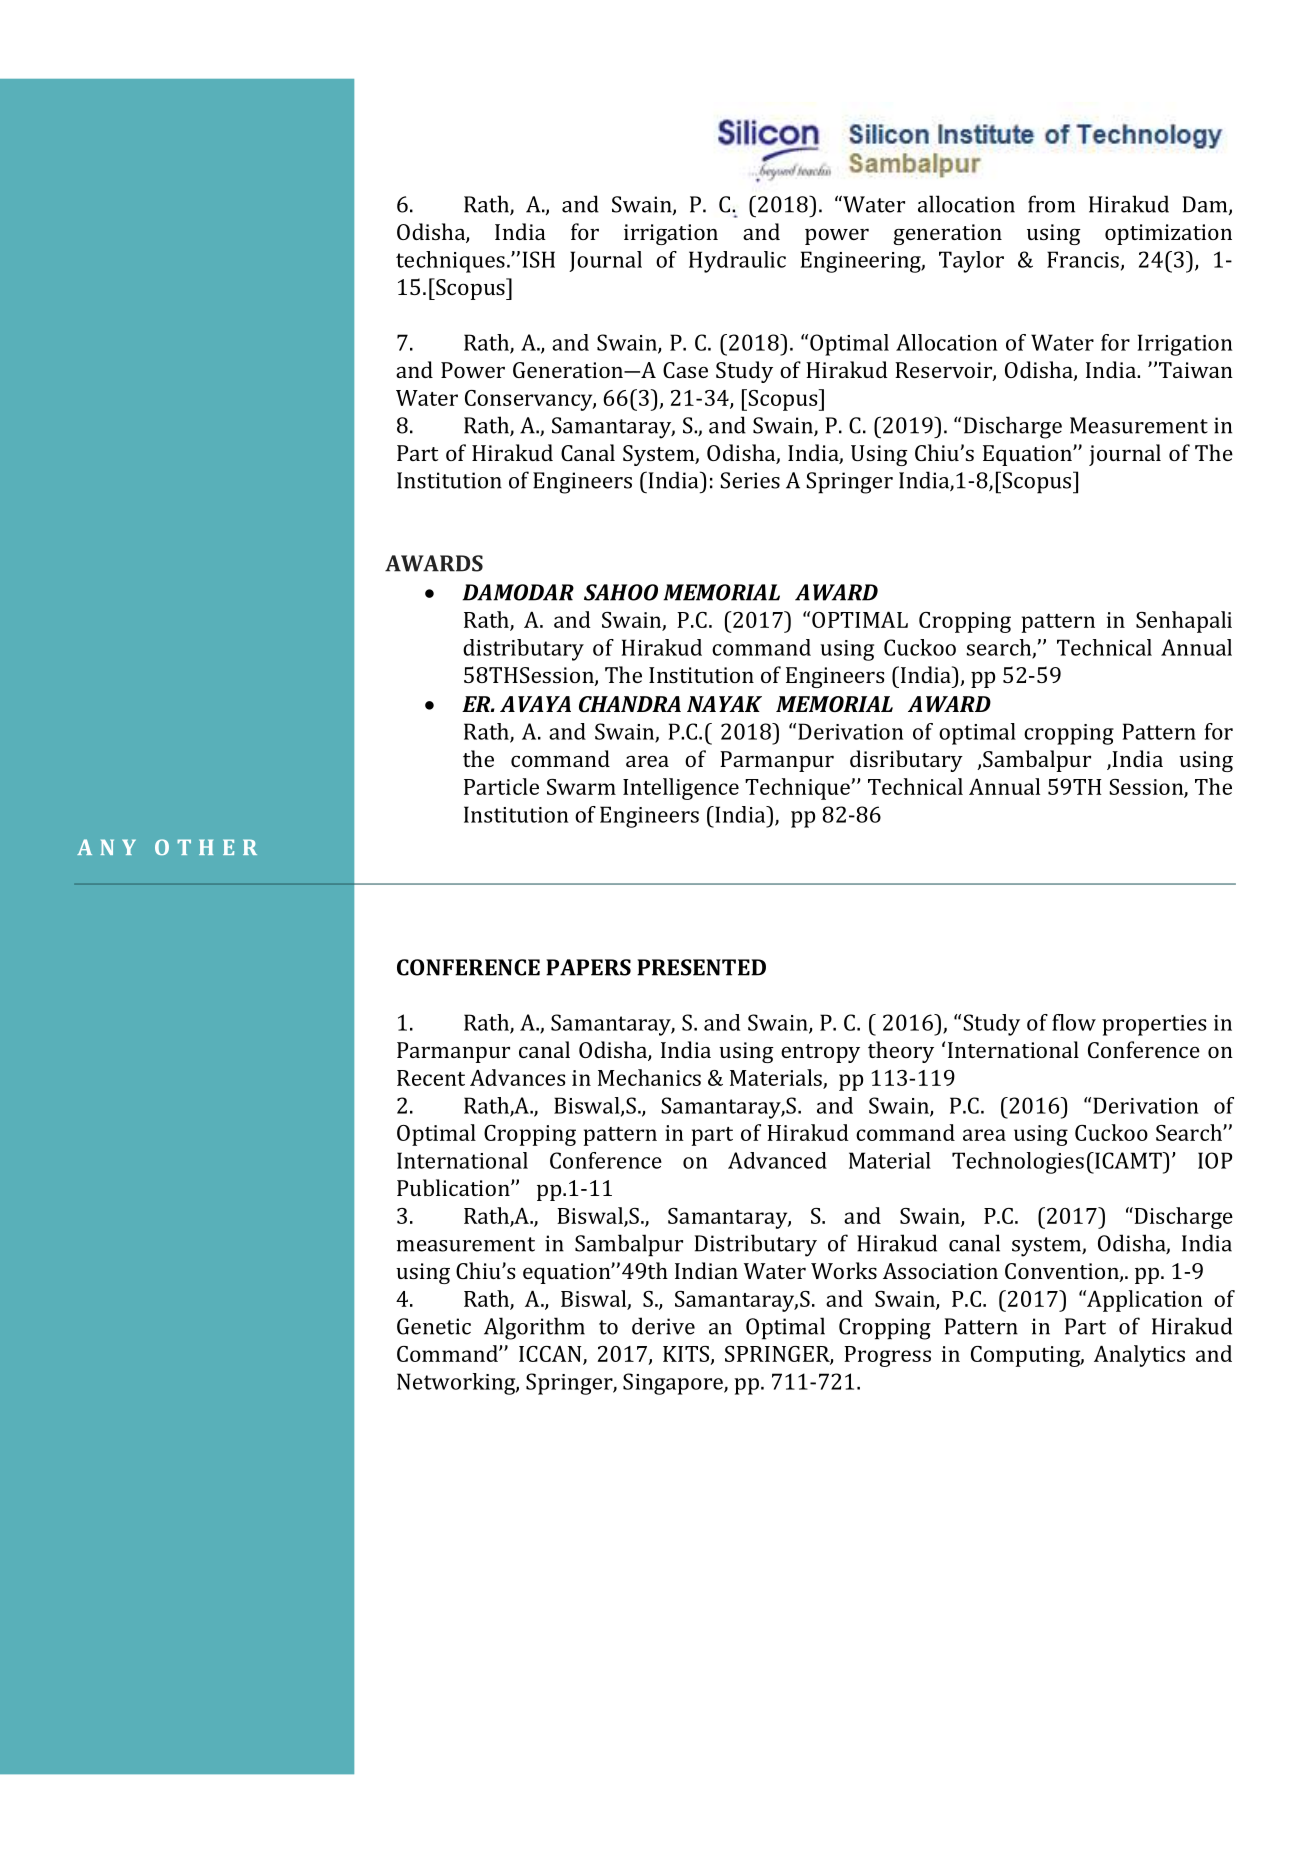 The height and width of the screenshot is (1852, 1309). What do you see at coordinates (1139, 1356) in the screenshot?
I see `Analytics` at bounding box center [1139, 1356].
